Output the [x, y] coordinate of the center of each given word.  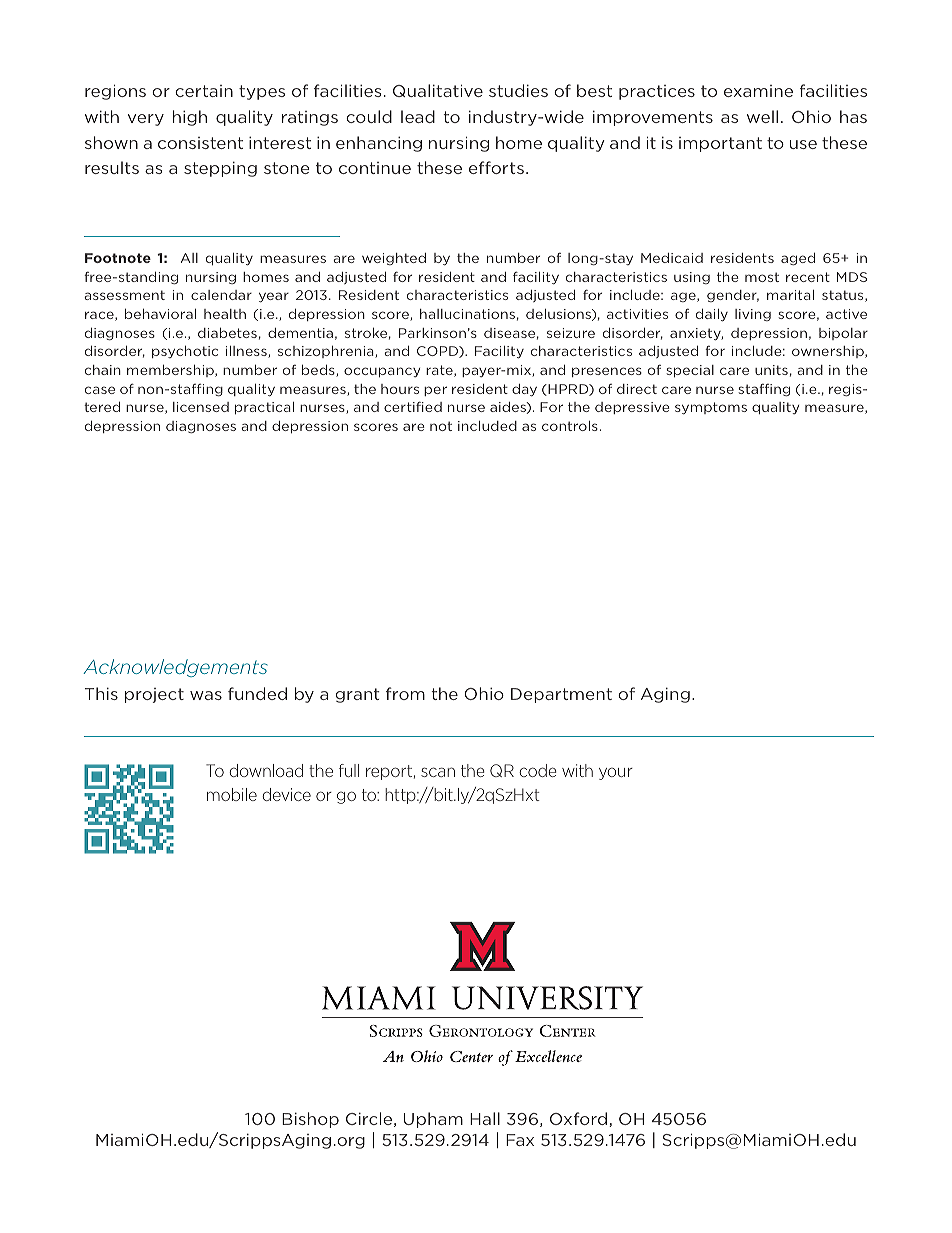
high [190, 118]
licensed [201, 407]
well [762, 116]
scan [438, 772]
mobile [232, 794]
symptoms [711, 408]
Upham [433, 1120]
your [616, 773]
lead [418, 116]
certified [413, 406]
